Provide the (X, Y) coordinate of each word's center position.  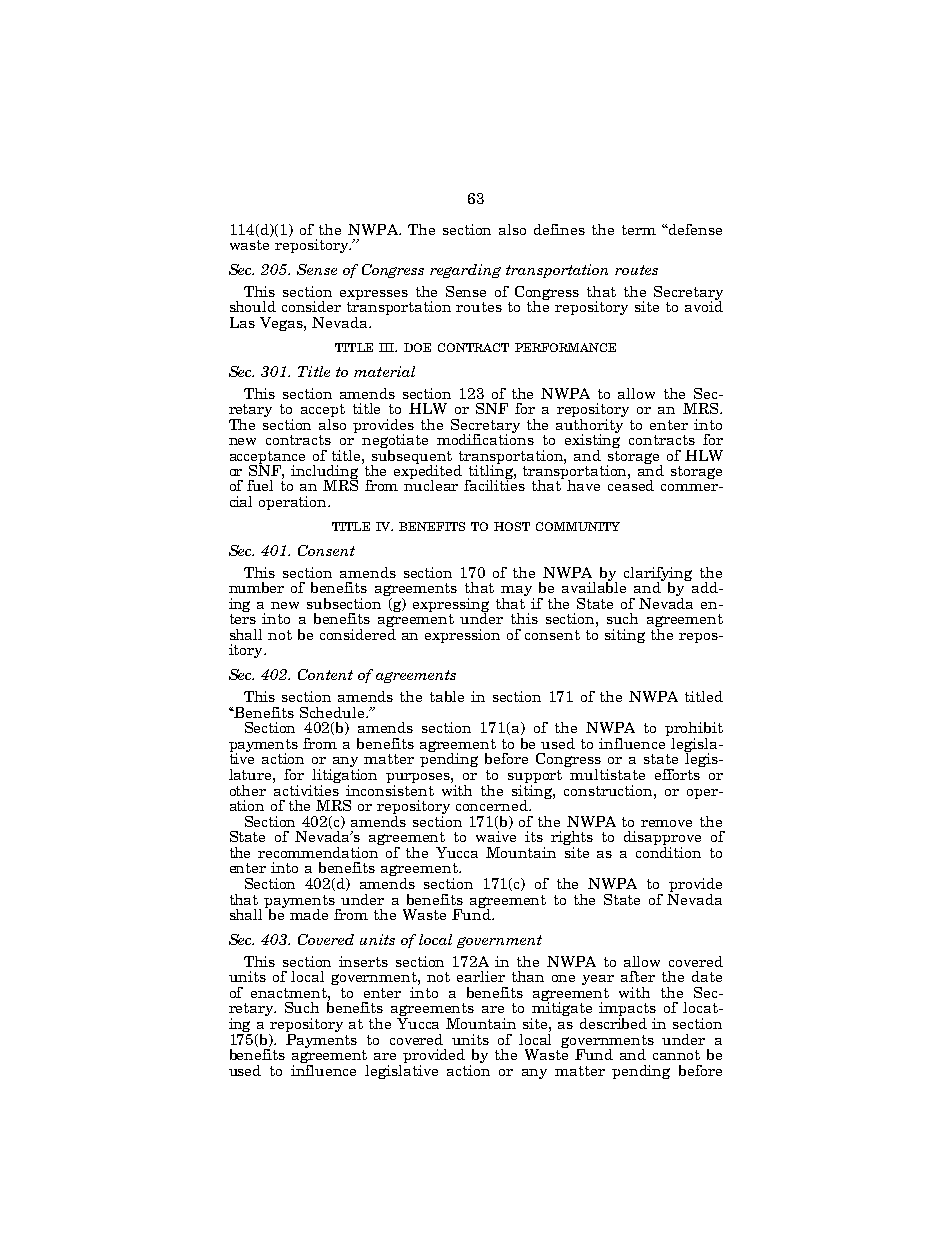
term (639, 230)
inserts (363, 961)
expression (462, 636)
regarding (465, 271)
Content (325, 674)
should (253, 306)
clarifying (658, 575)
